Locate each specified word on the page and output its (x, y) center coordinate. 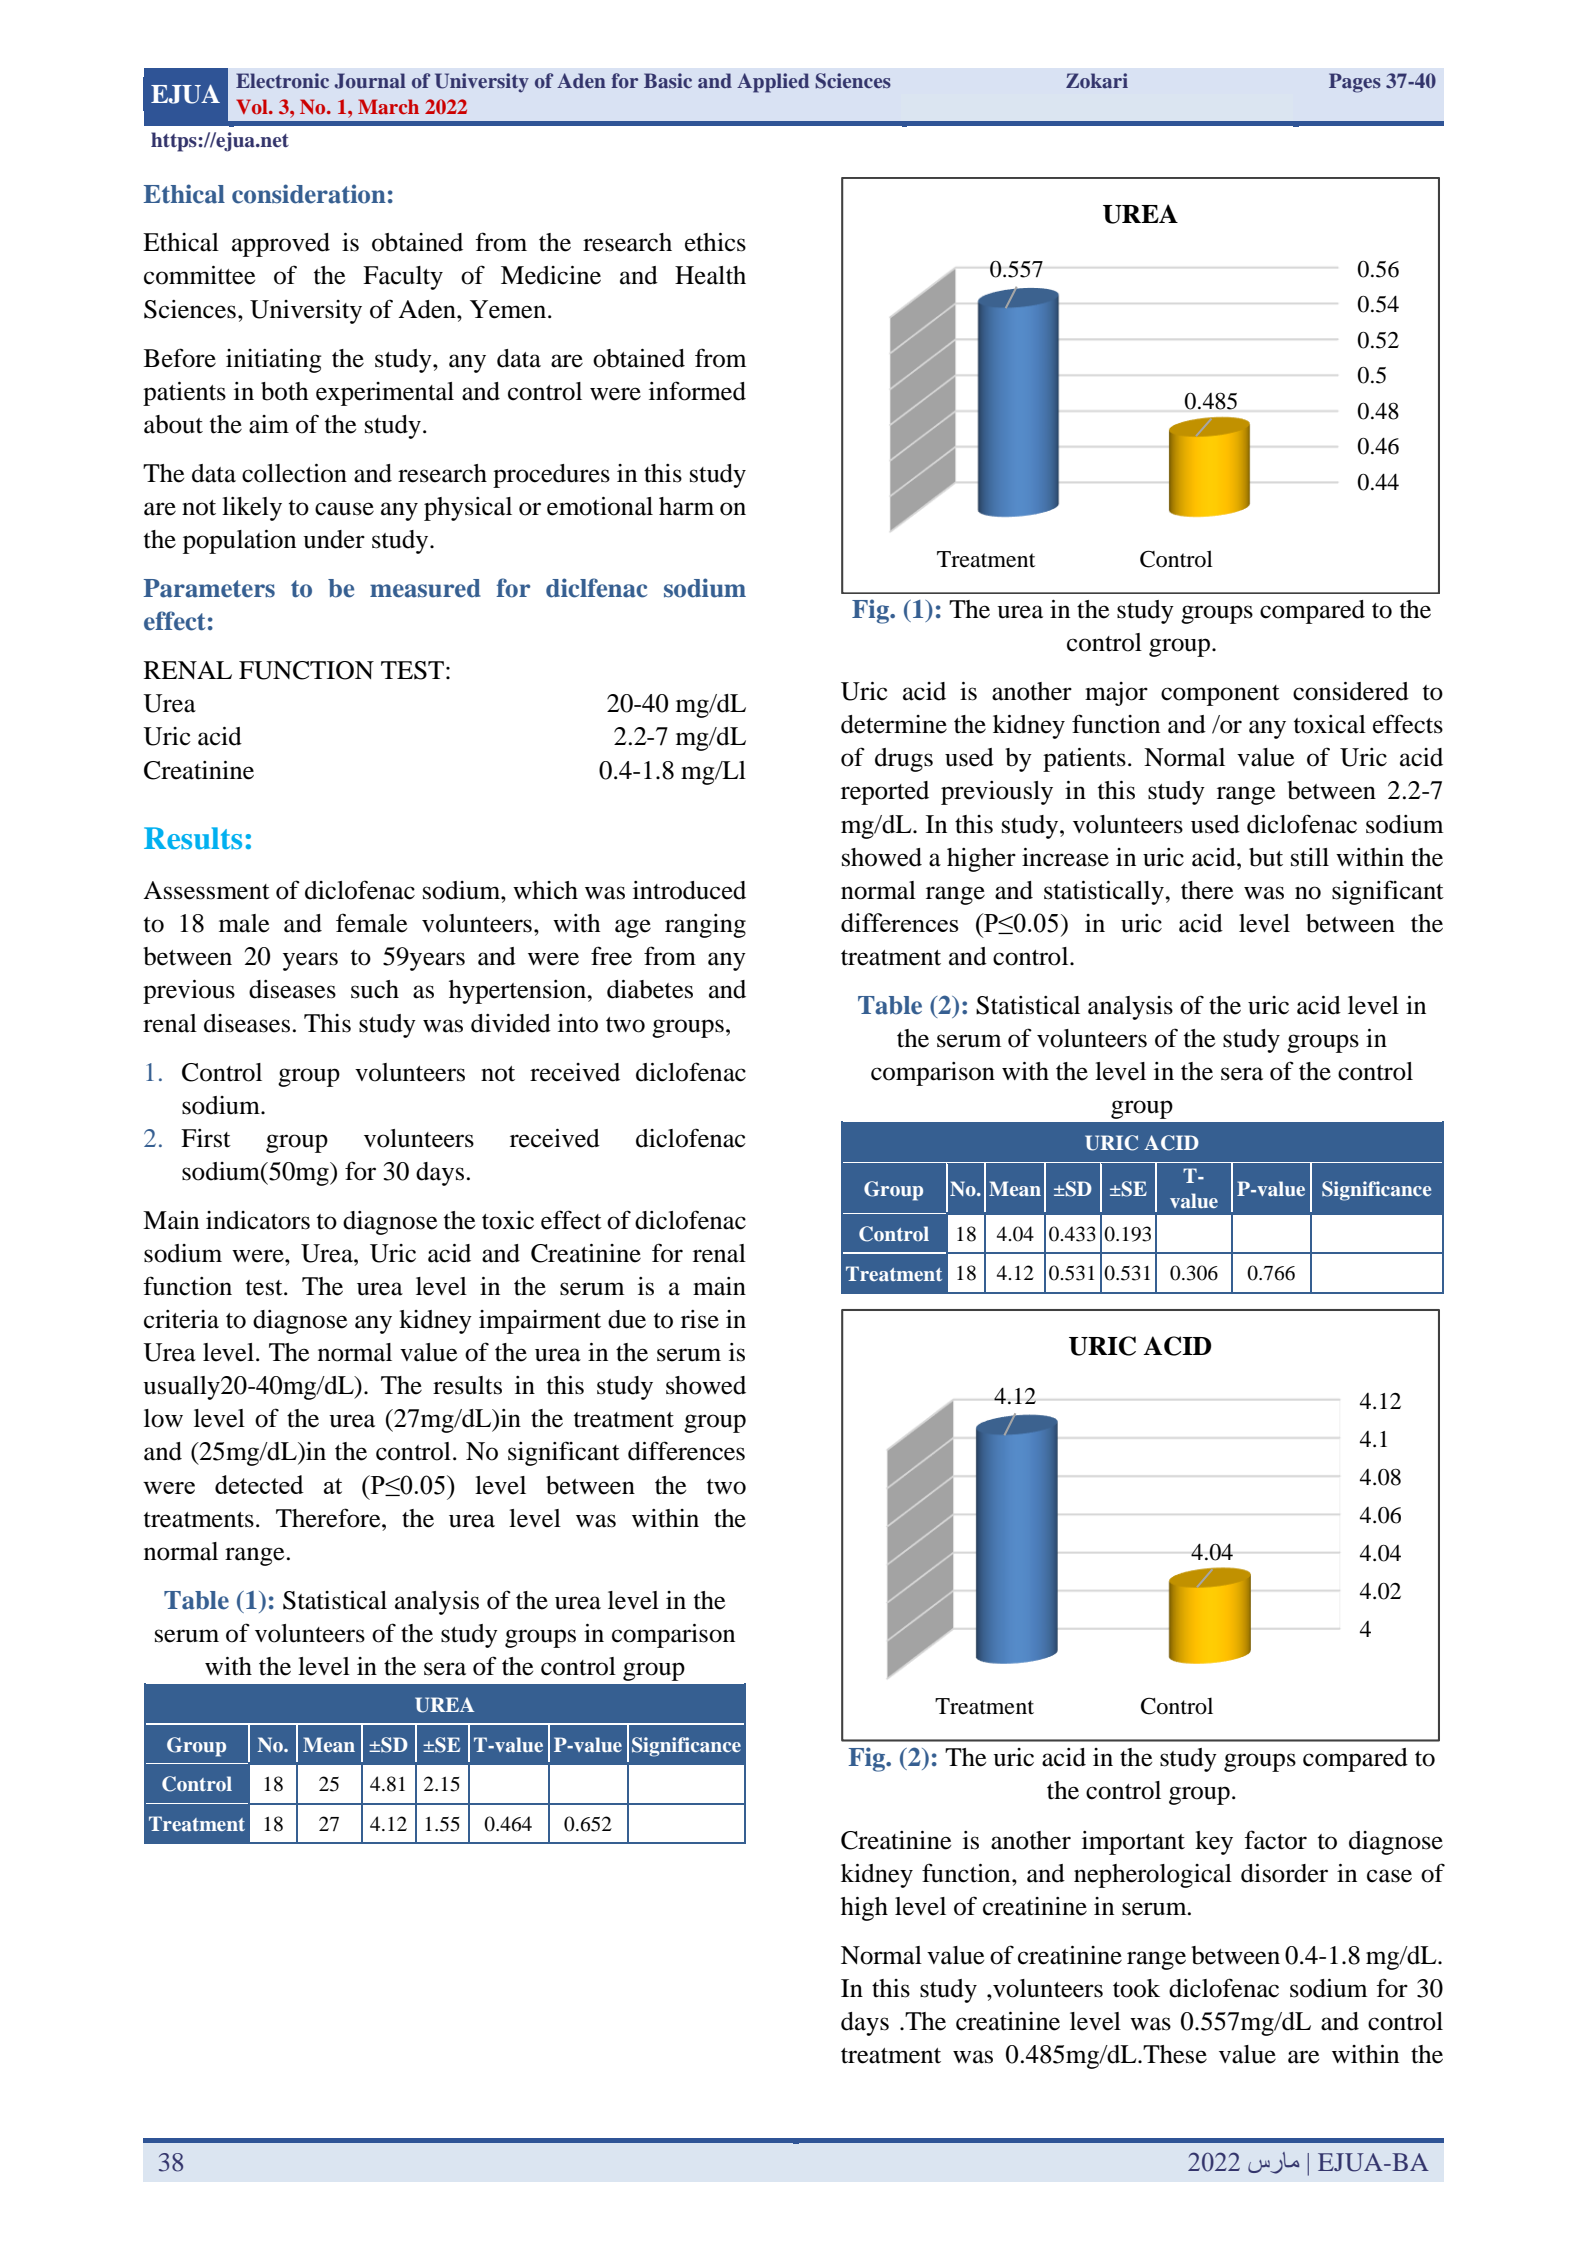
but (1266, 857)
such (375, 989)
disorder (1284, 1873)
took (1136, 1988)
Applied (773, 83)
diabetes (650, 989)
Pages (1355, 83)
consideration (309, 194)
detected (259, 1484)
